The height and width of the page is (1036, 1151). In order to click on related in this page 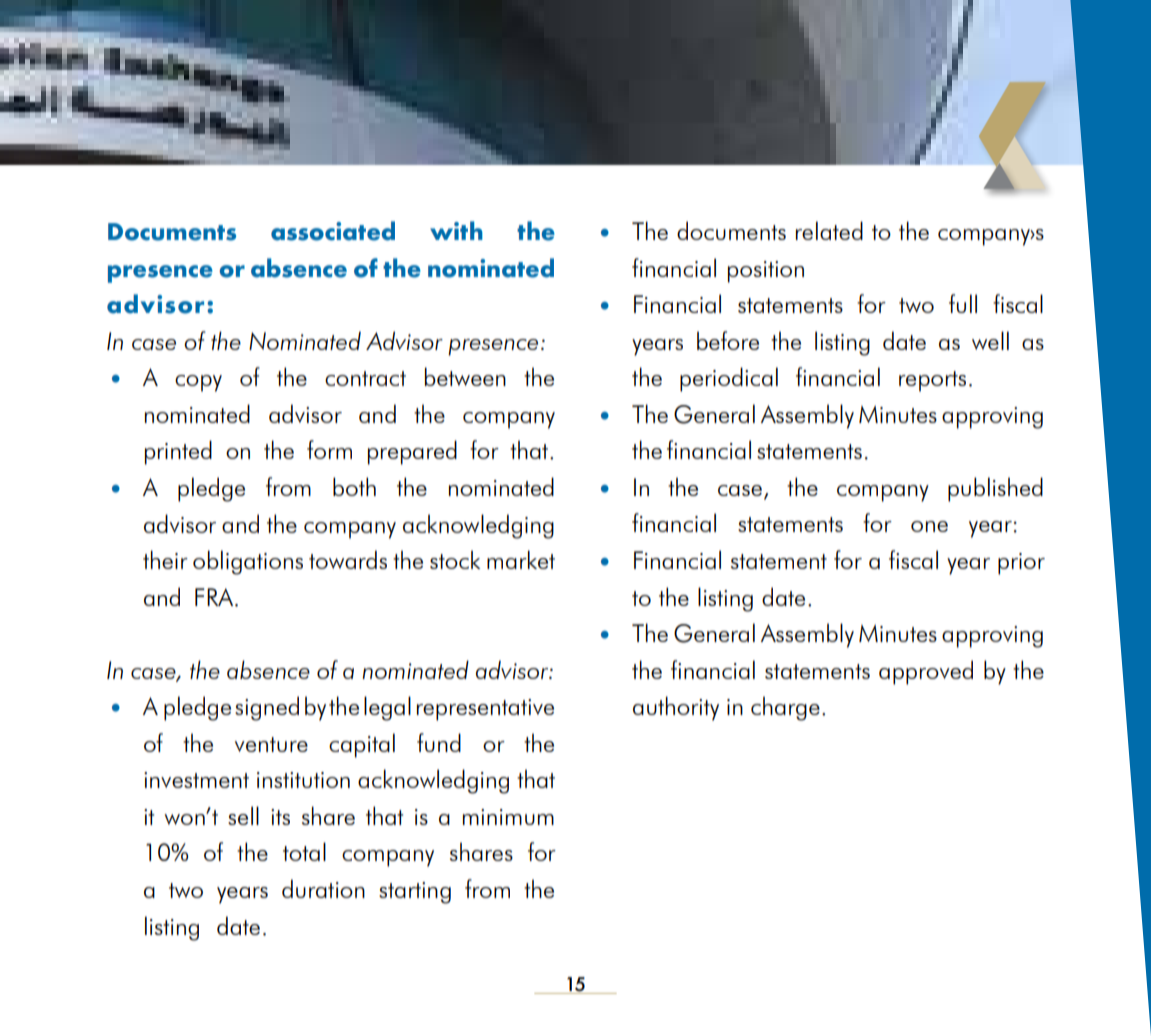, I will do `click(829, 230)`.
